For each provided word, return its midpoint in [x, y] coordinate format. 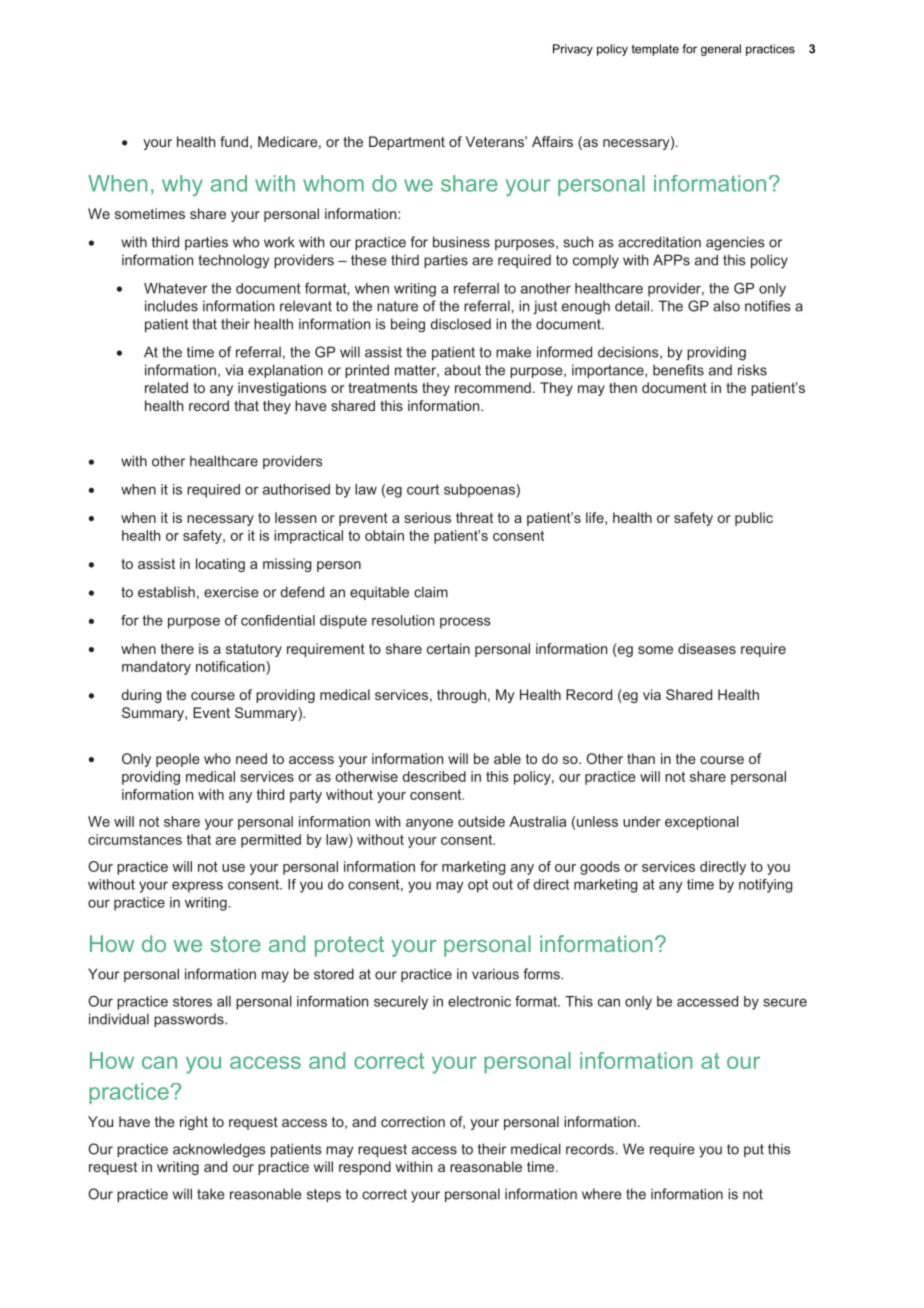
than [641, 758]
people [178, 760]
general [721, 50]
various [495, 974]
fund [234, 141]
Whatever [175, 288]
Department [407, 143]
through [461, 696]
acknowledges [219, 1150]
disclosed [460, 324]
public [754, 519]
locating [220, 565]
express [197, 887]
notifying [766, 886]
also [726, 306]
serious [427, 517]
